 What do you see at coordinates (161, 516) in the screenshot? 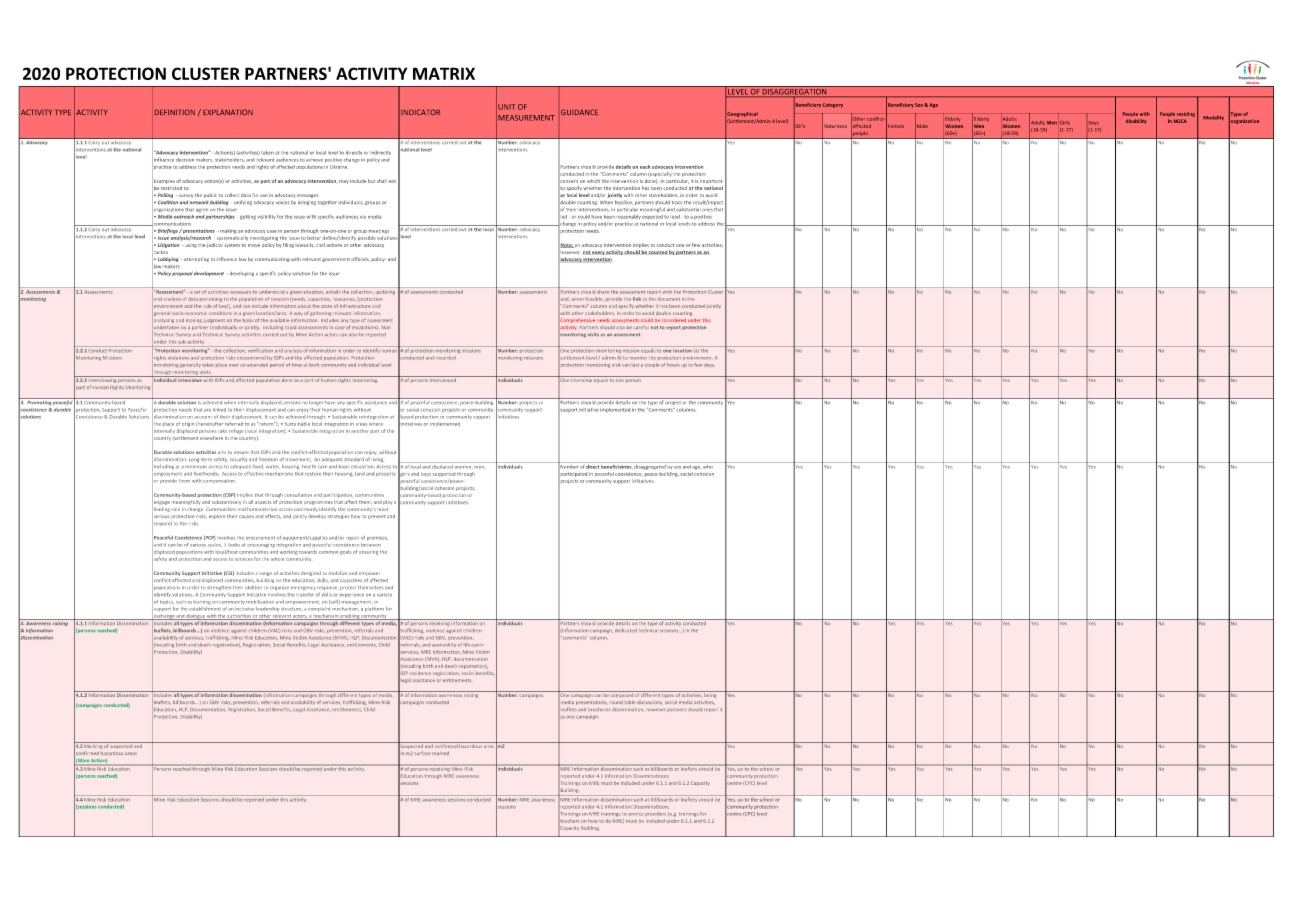
I see `serious` at bounding box center [161, 516].
